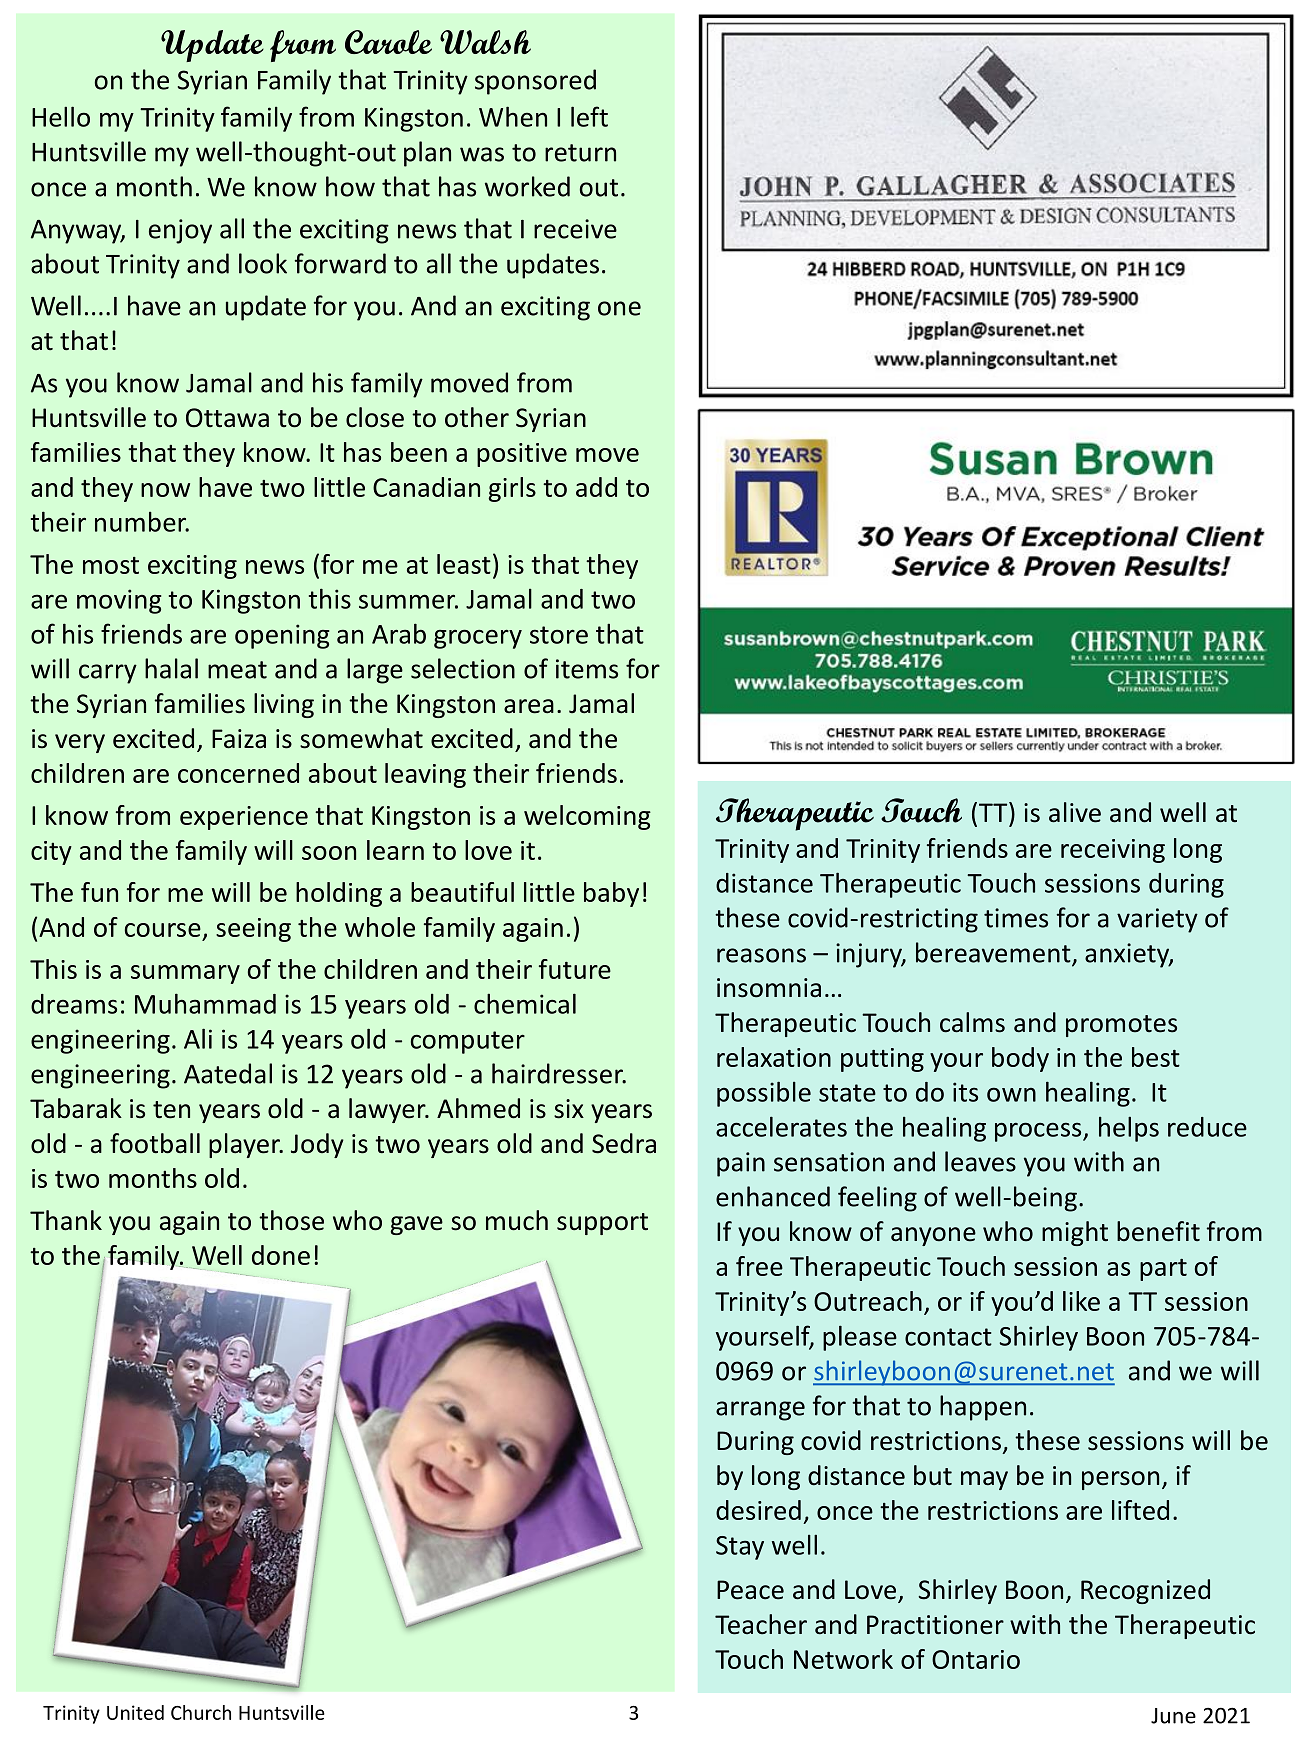  I want to click on receiving, so click(1113, 851).
